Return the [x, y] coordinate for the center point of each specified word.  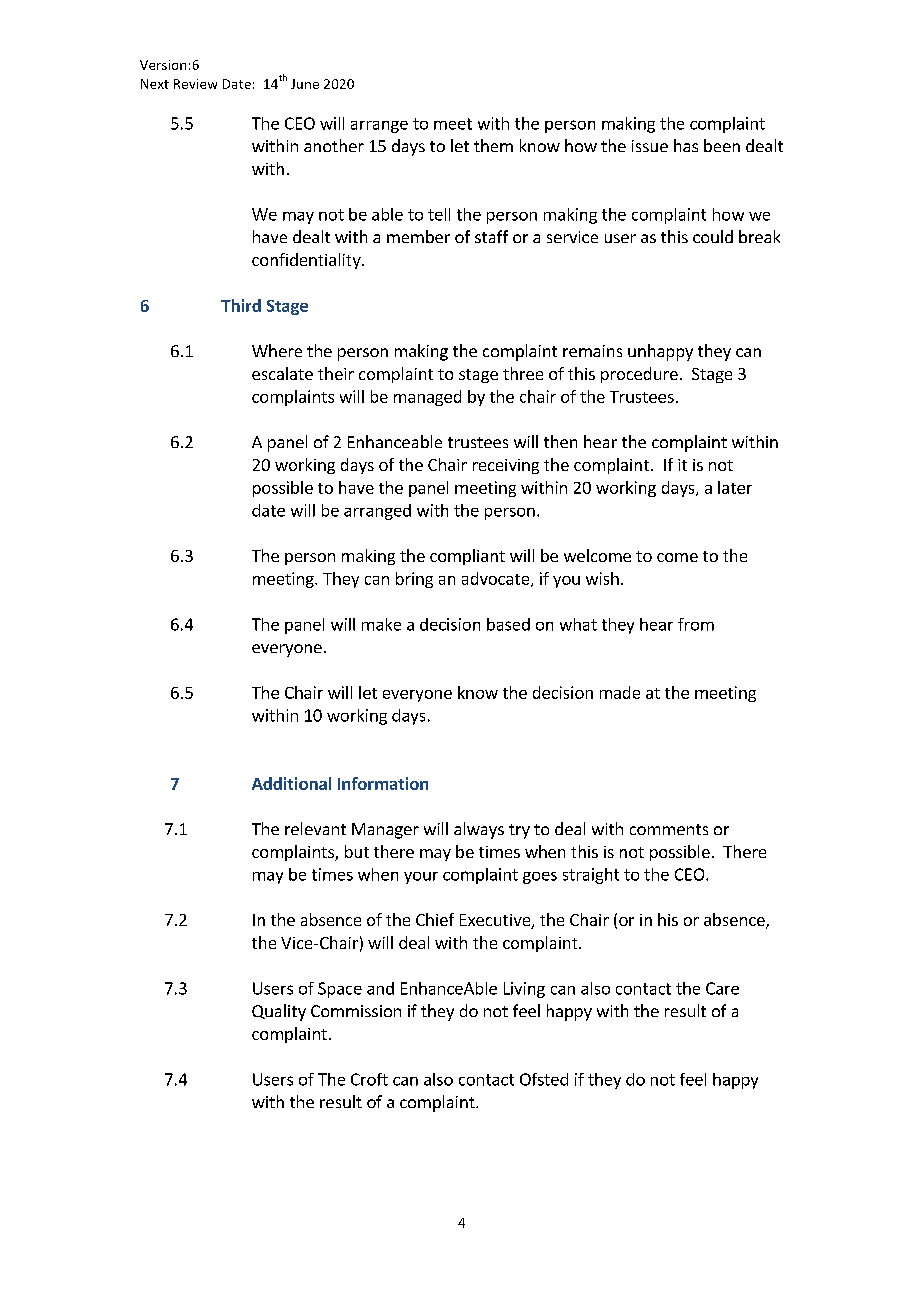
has [686, 145]
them [493, 145]
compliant [467, 557]
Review [195, 84]
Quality [279, 1012]
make [381, 624]
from [696, 624]
